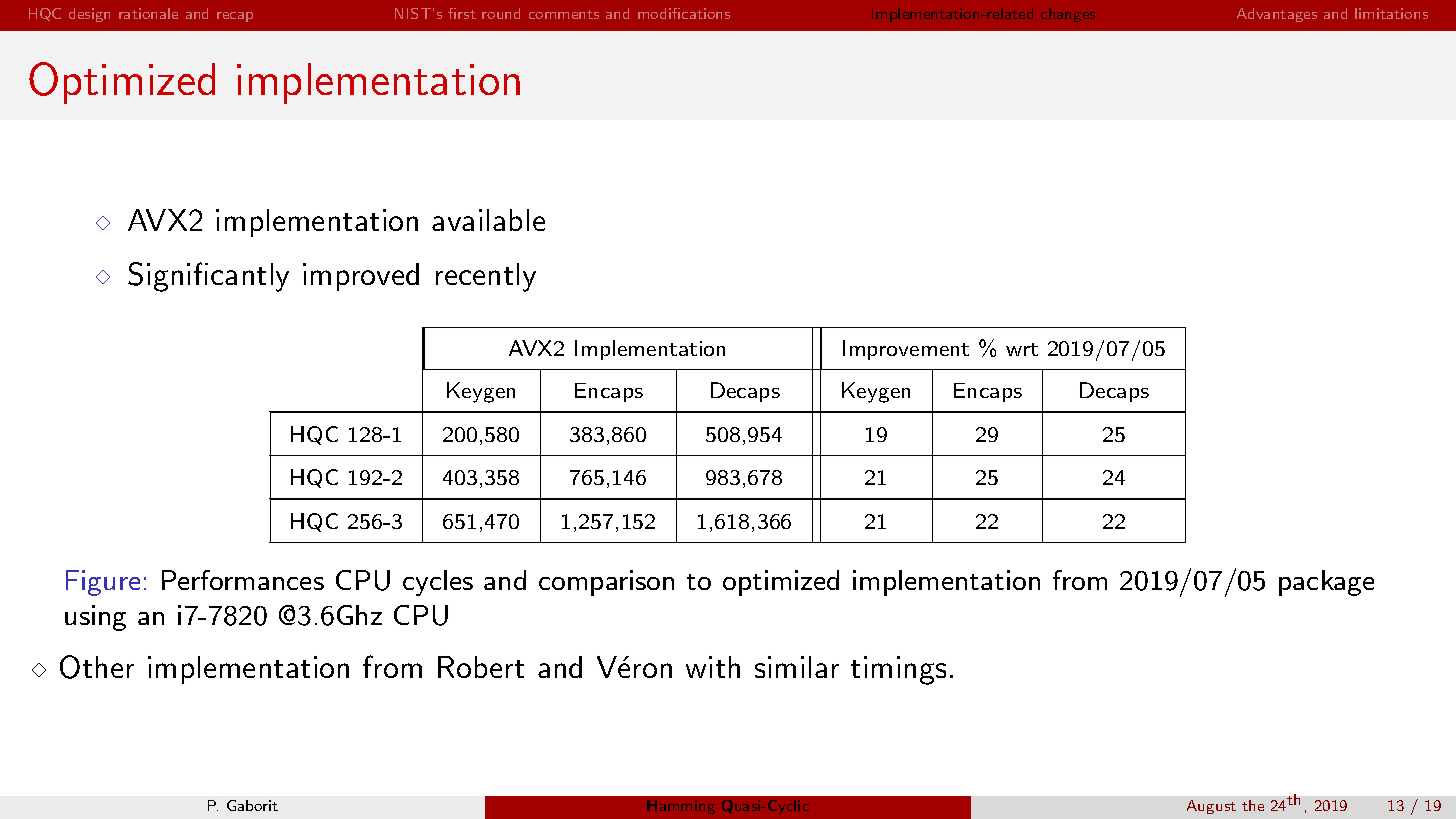 The height and width of the document is (819, 1456). Describe the element at coordinates (208, 277) in the document. I see `Significantly` at that location.
